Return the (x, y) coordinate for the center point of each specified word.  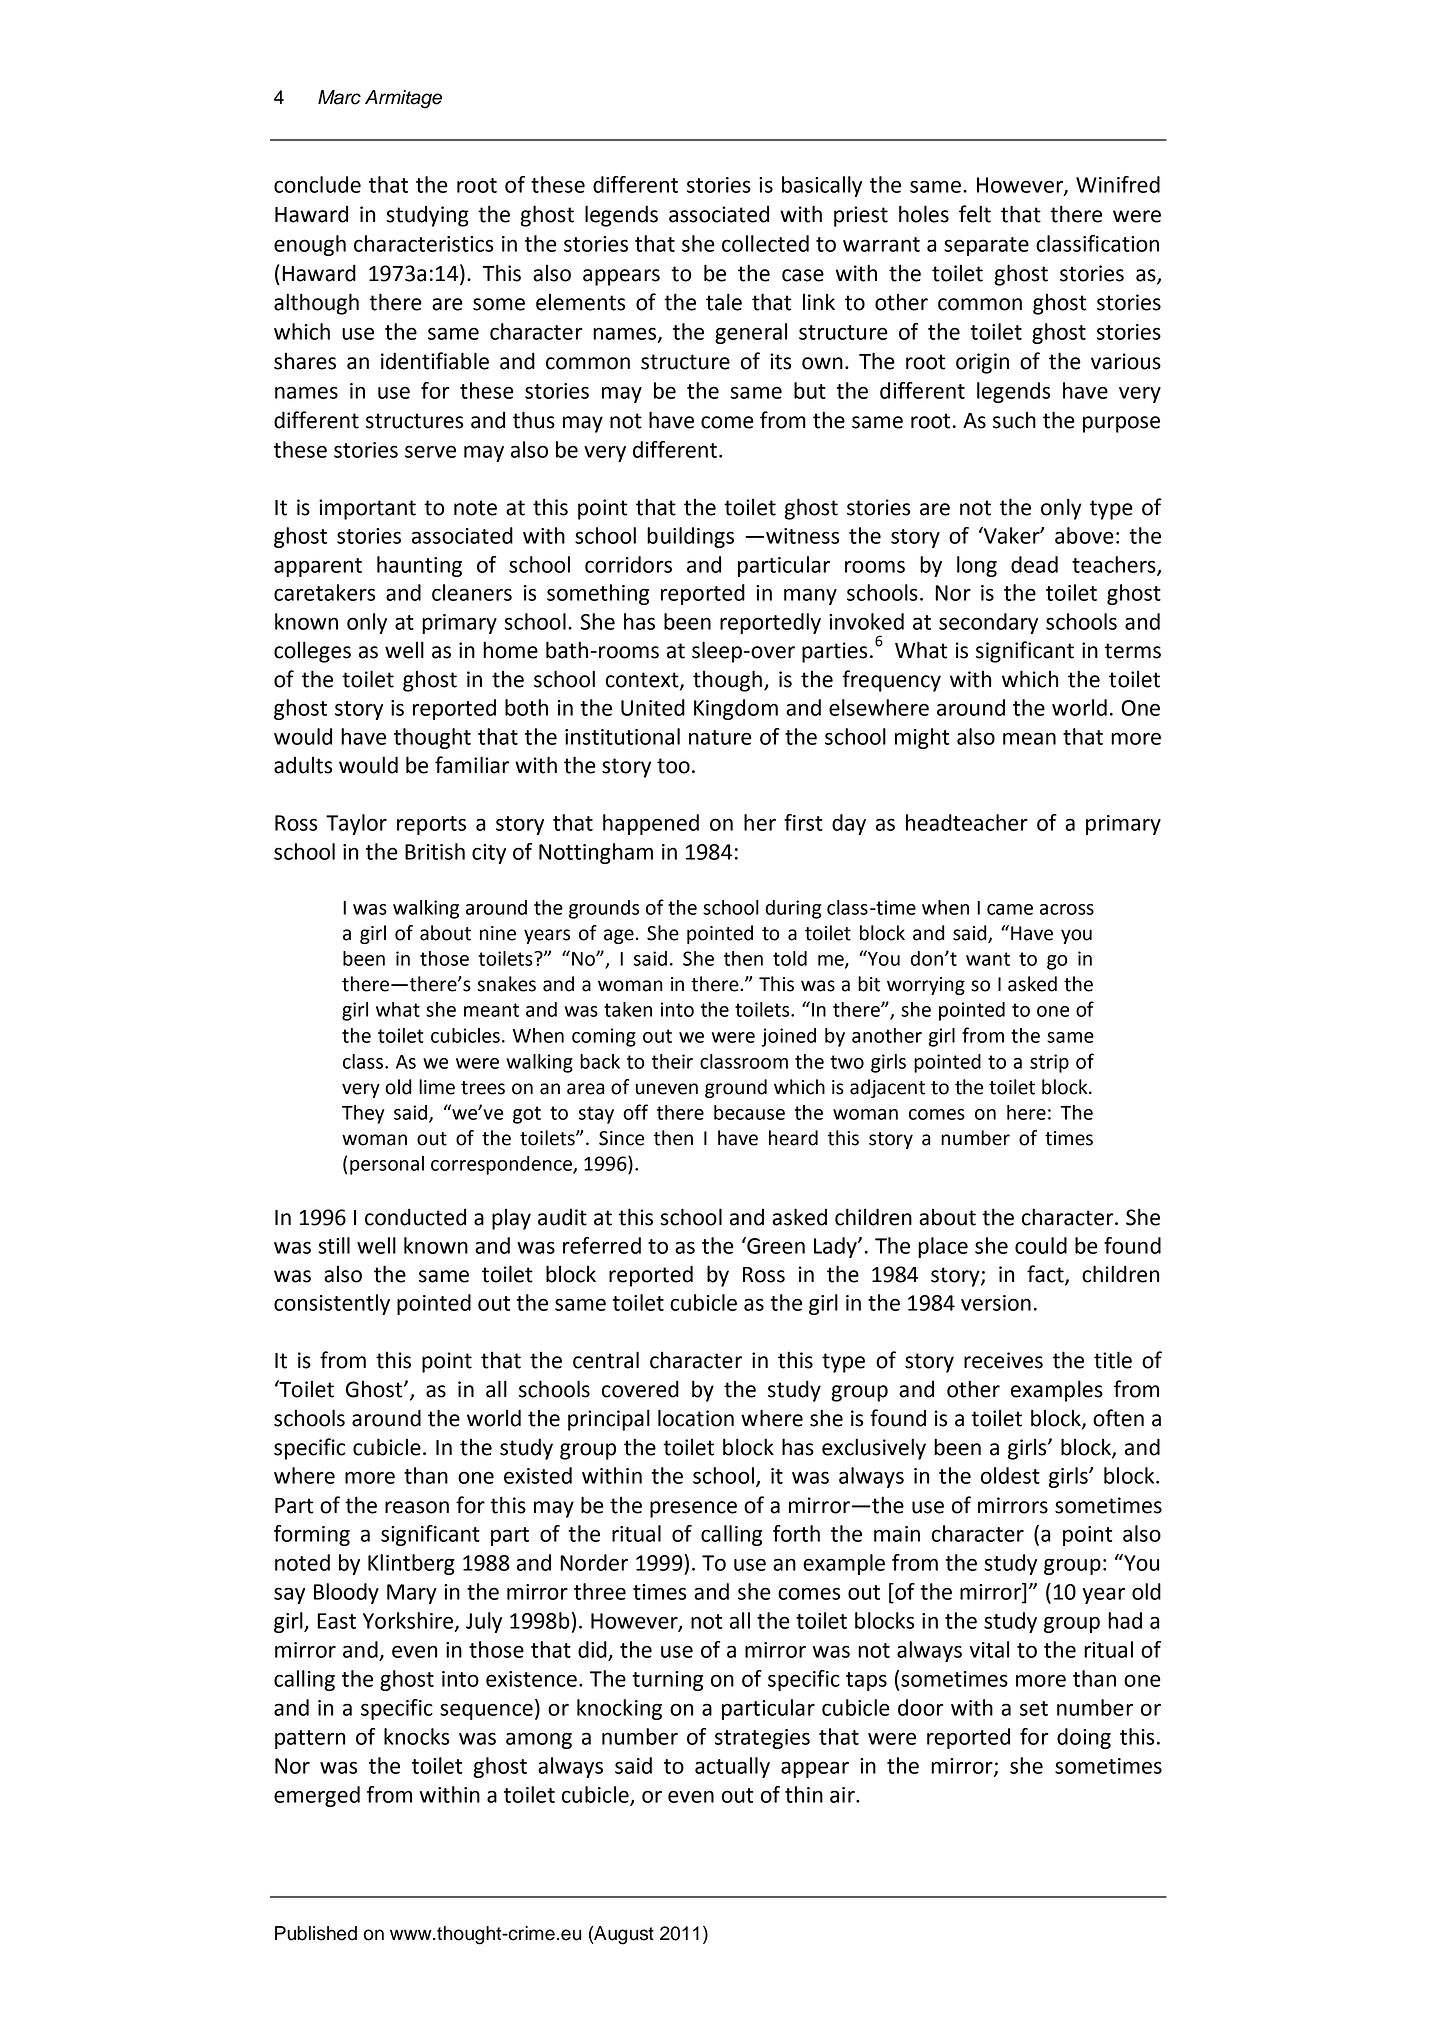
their (672, 1061)
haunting (419, 566)
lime (437, 1087)
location (696, 1418)
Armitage (403, 99)
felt (975, 214)
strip (1049, 1063)
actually (732, 1767)
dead (1034, 564)
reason (417, 1507)
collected (765, 243)
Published (316, 1933)
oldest (1010, 1475)
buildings (690, 537)
